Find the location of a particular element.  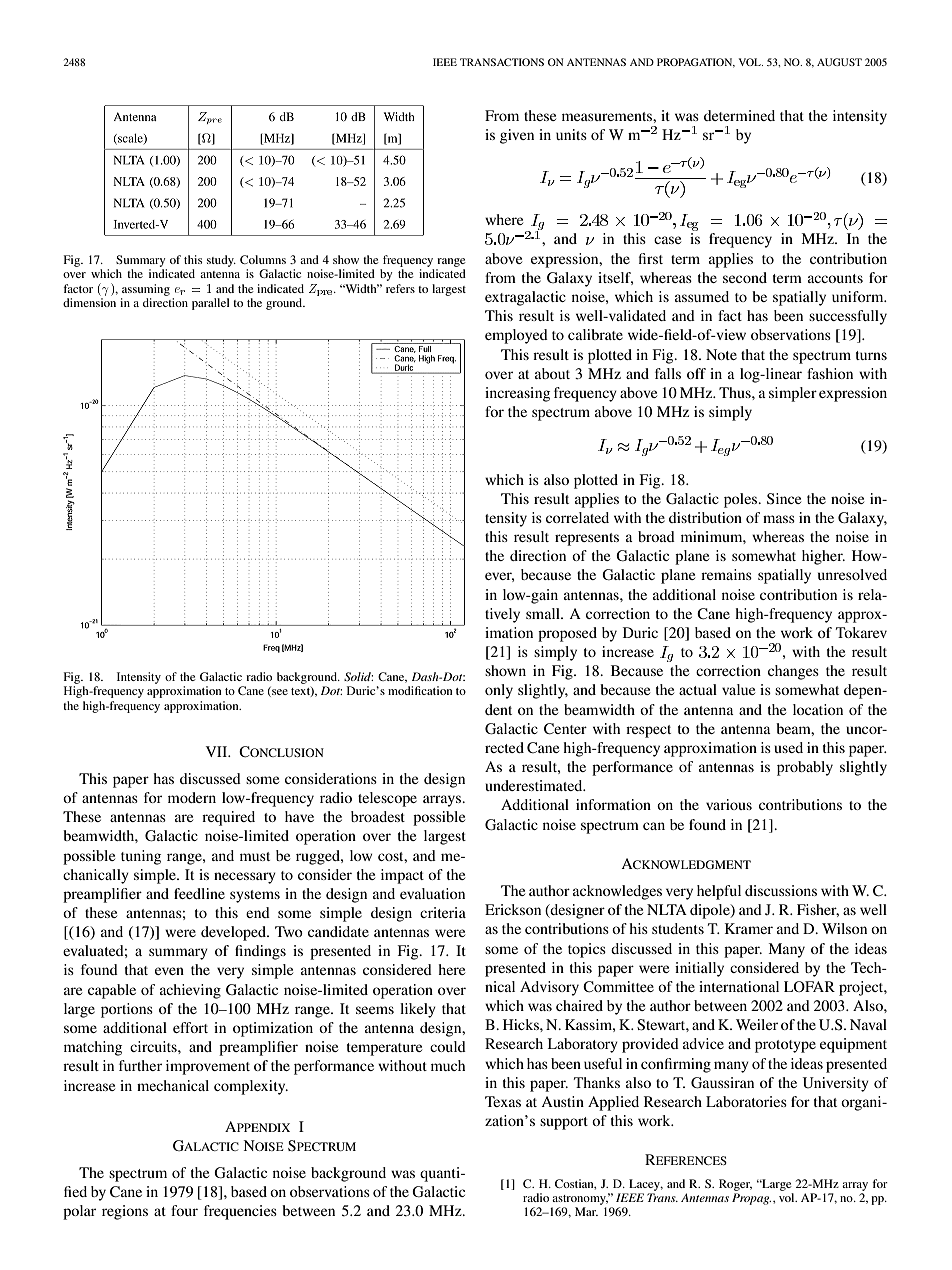

study is located at coordinates (221, 261).
